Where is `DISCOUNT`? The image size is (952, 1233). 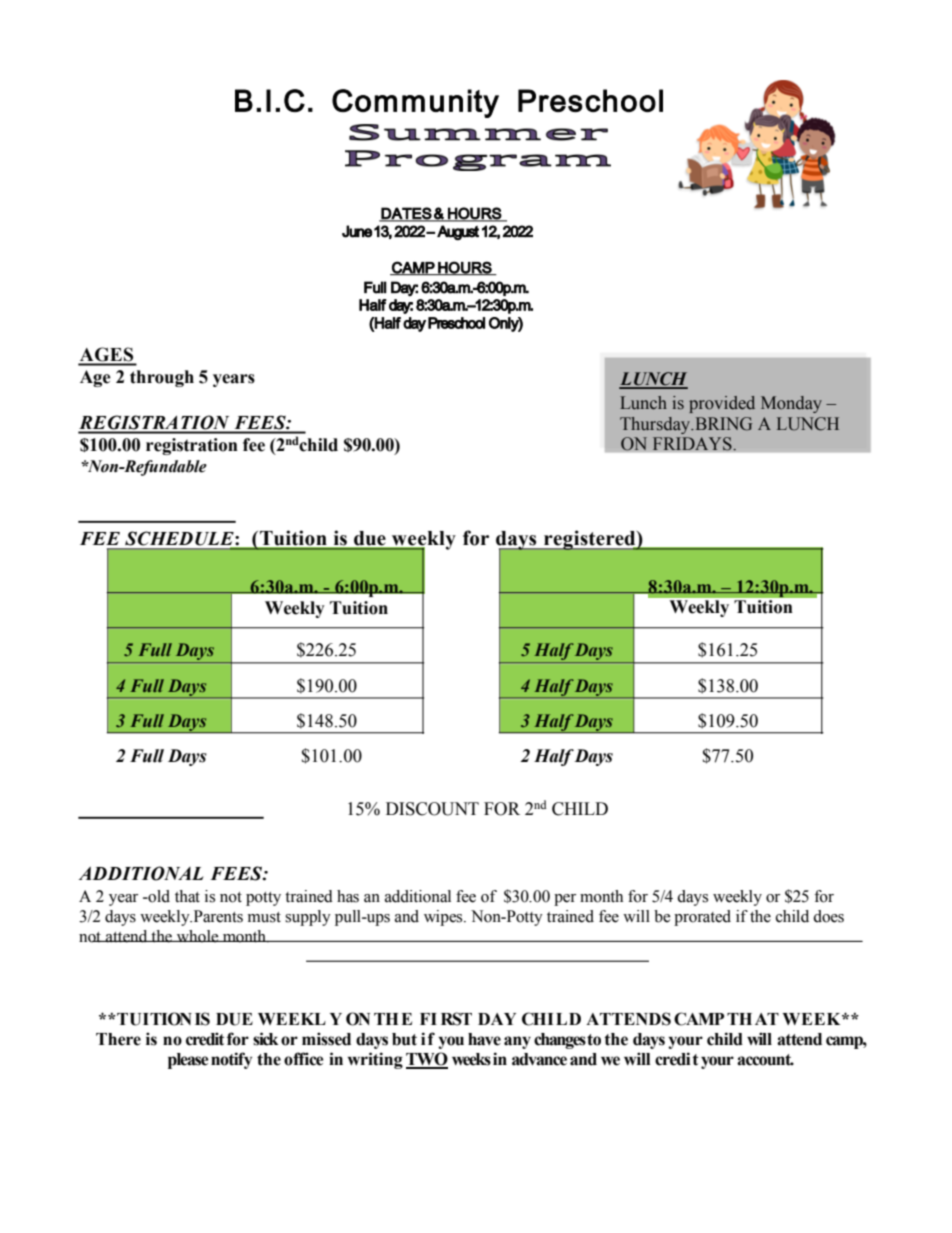 DISCOUNT is located at coordinates (432, 809).
